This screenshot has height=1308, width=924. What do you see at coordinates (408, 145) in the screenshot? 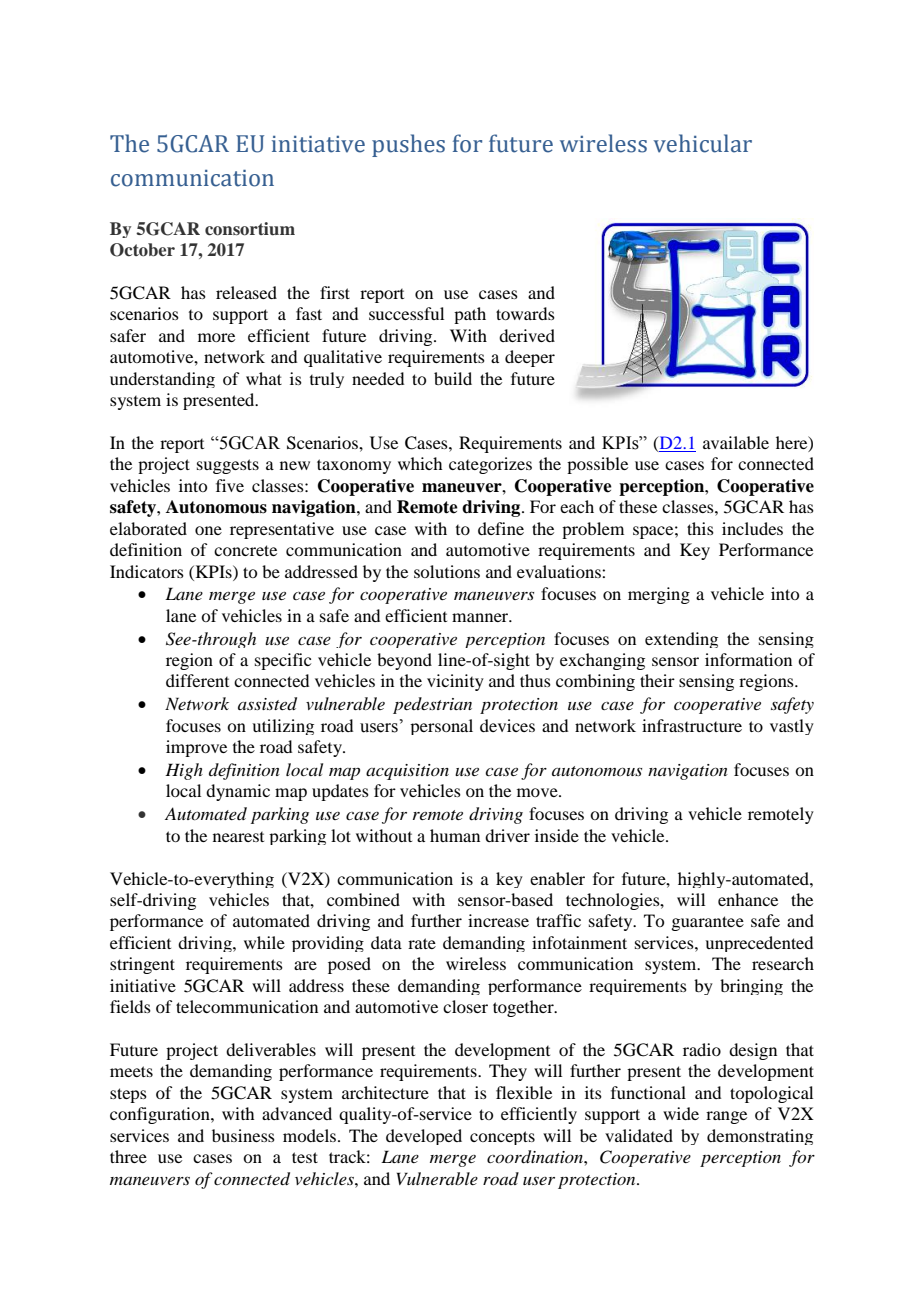
I see `pushes` at bounding box center [408, 145].
